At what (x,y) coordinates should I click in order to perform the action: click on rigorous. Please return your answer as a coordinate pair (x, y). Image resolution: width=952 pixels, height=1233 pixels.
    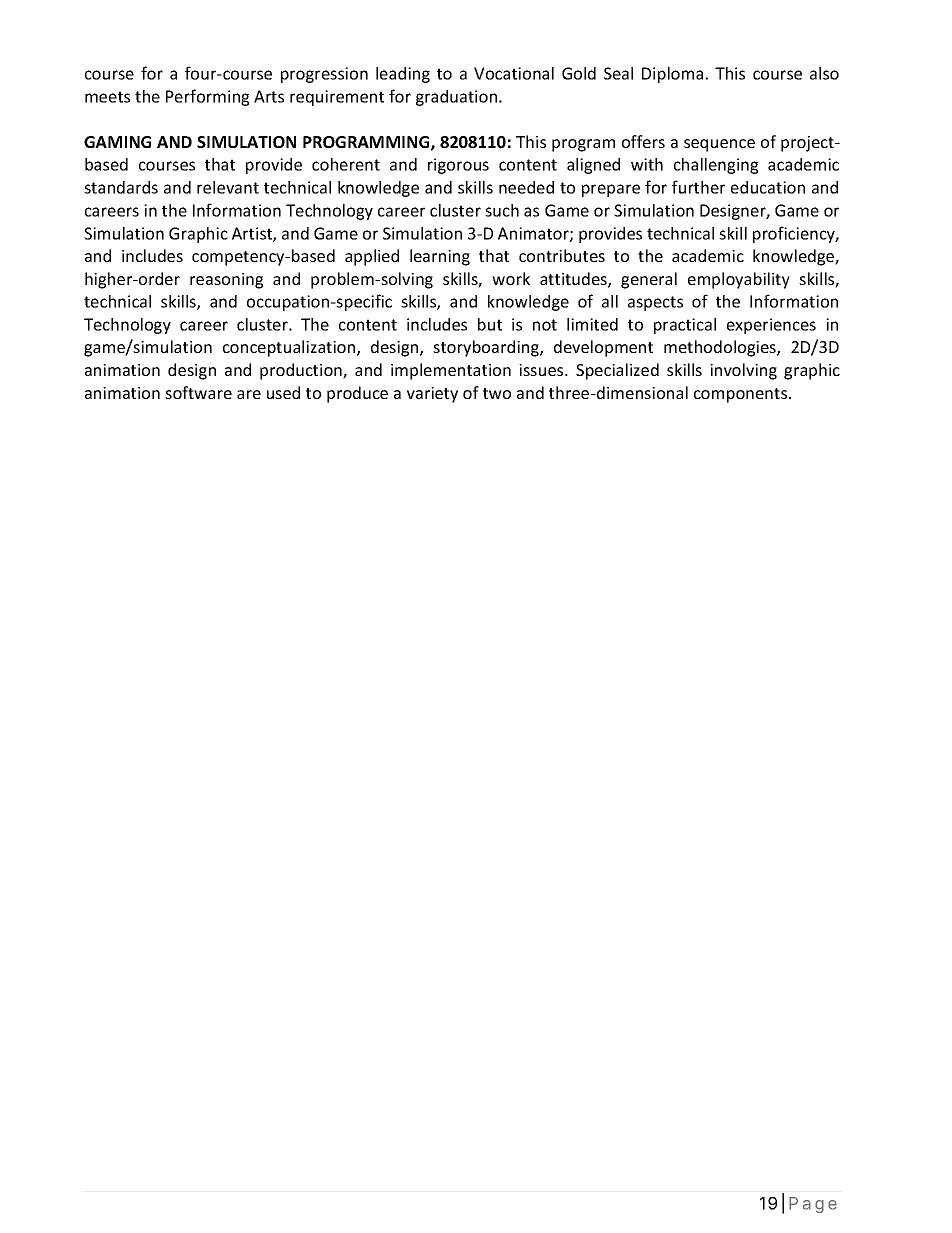
    Looking at the image, I should click on (458, 166).
